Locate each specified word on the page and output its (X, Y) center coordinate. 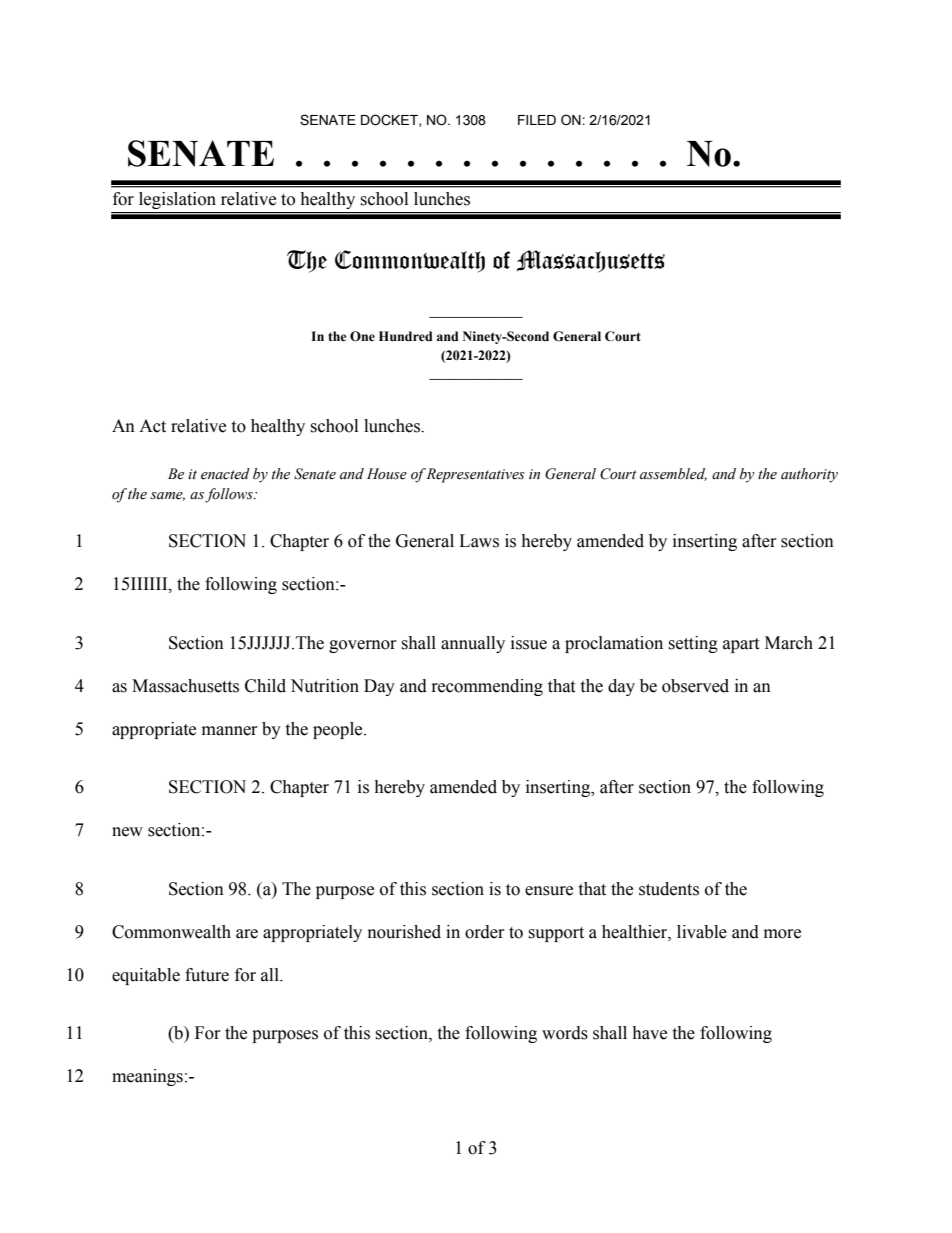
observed (695, 686)
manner (230, 731)
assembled (673, 474)
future (207, 975)
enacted (225, 474)
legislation (177, 200)
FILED (537, 120)
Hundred (406, 336)
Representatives (475, 475)
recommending (487, 687)
